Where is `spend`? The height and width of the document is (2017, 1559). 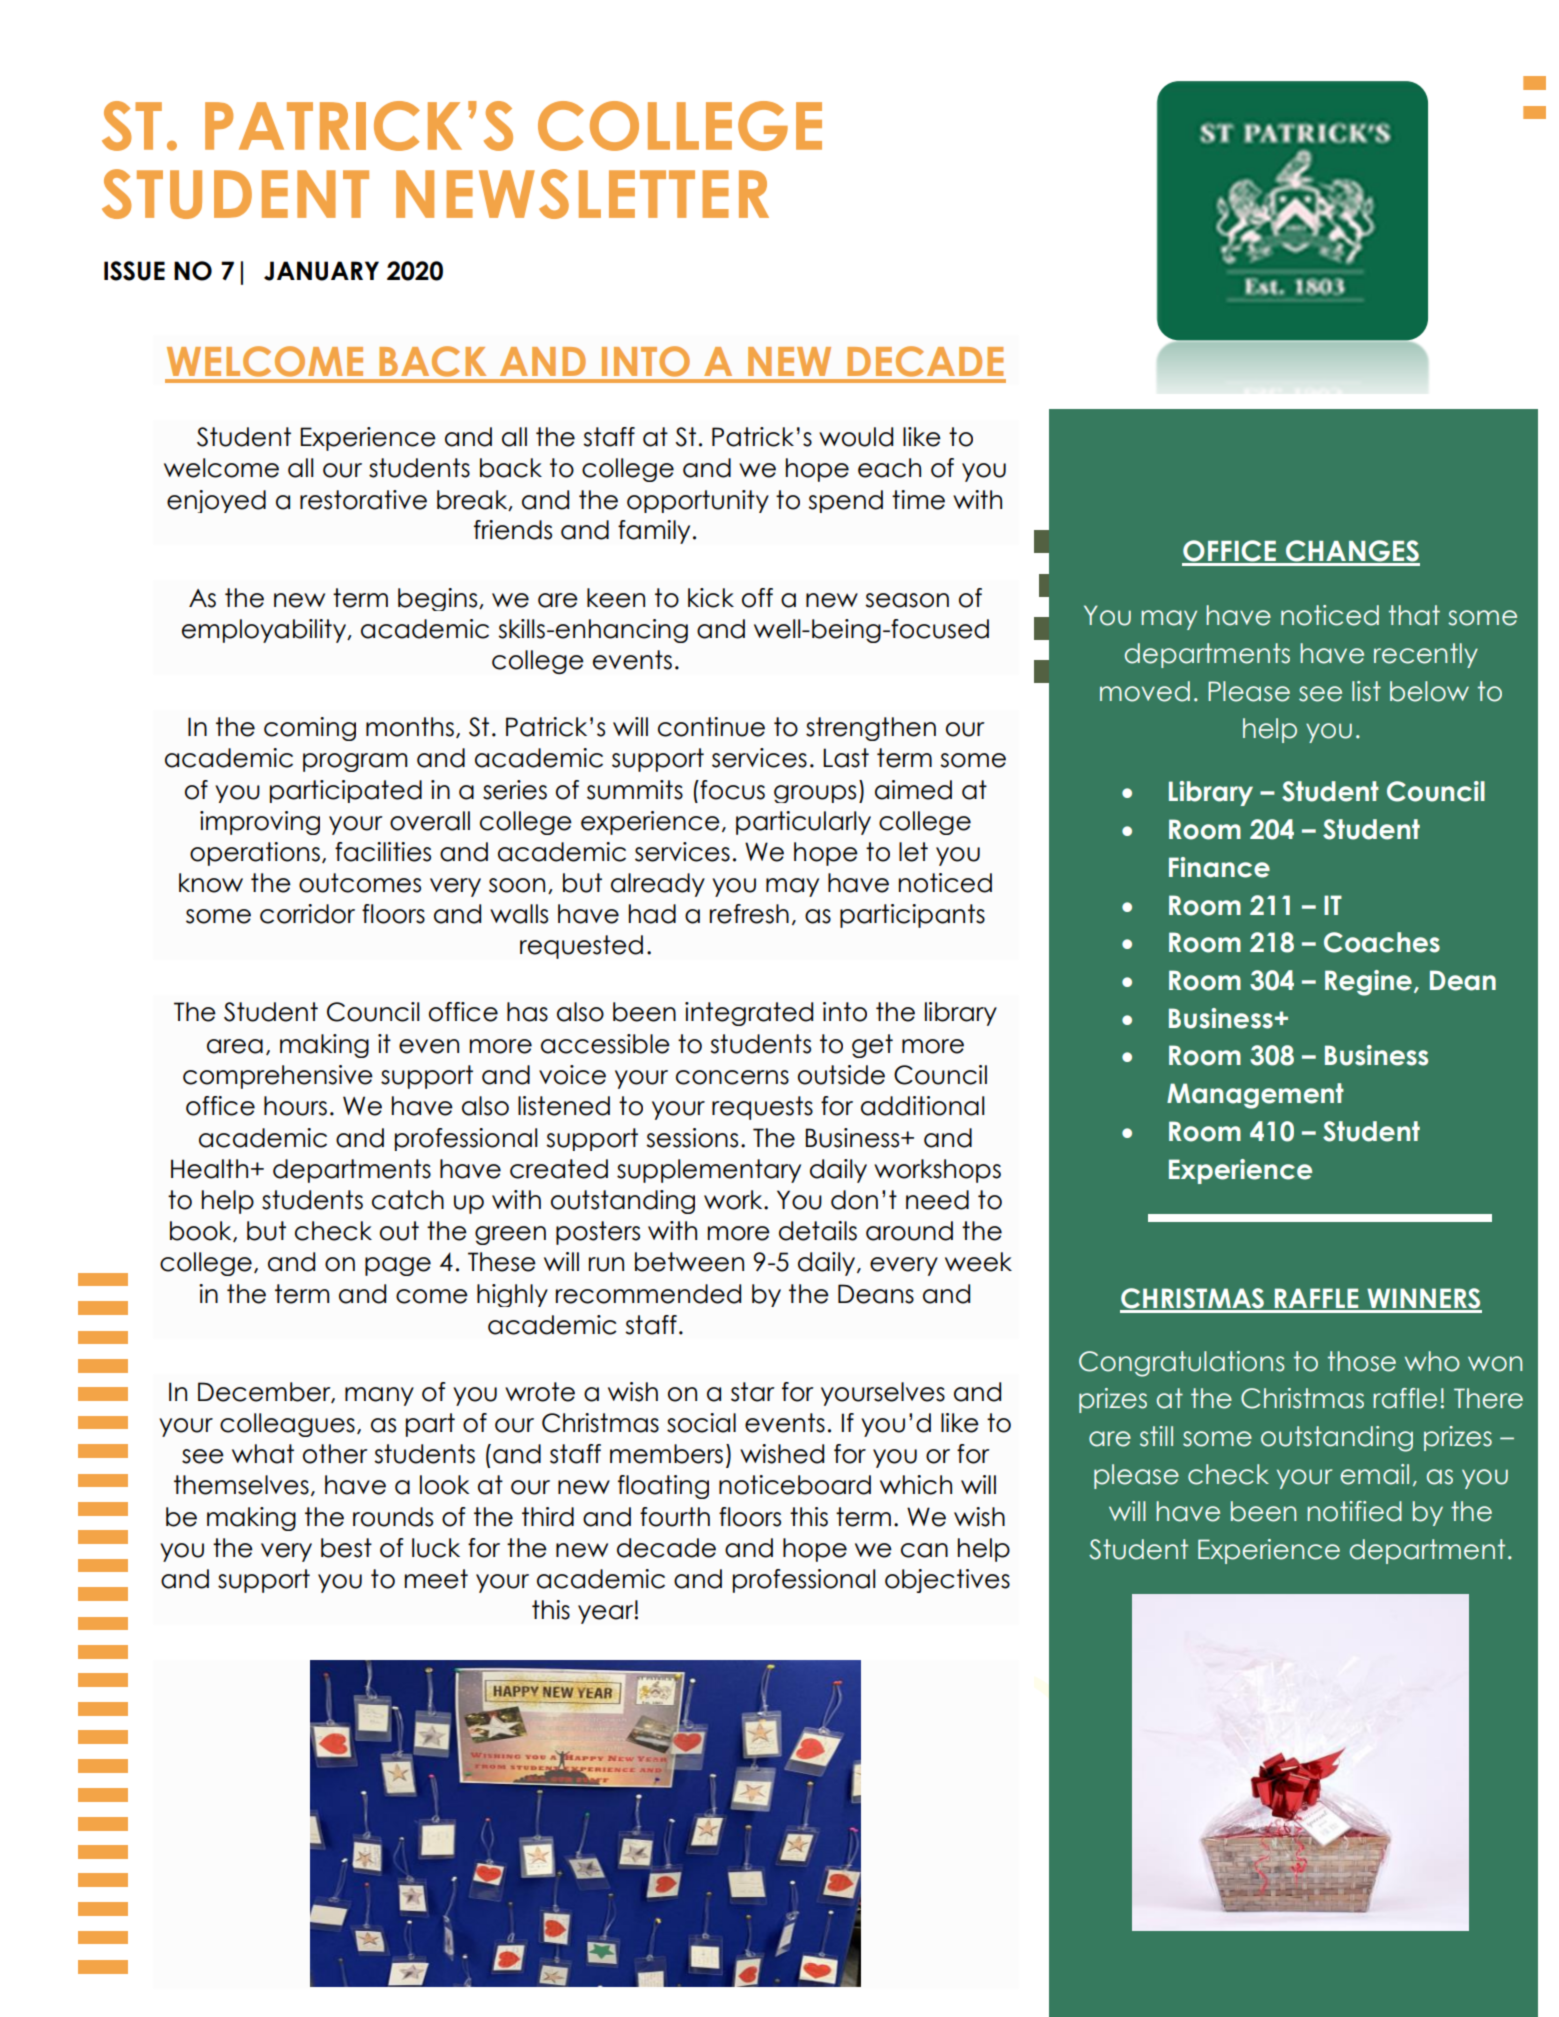 spend is located at coordinates (845, 501).
